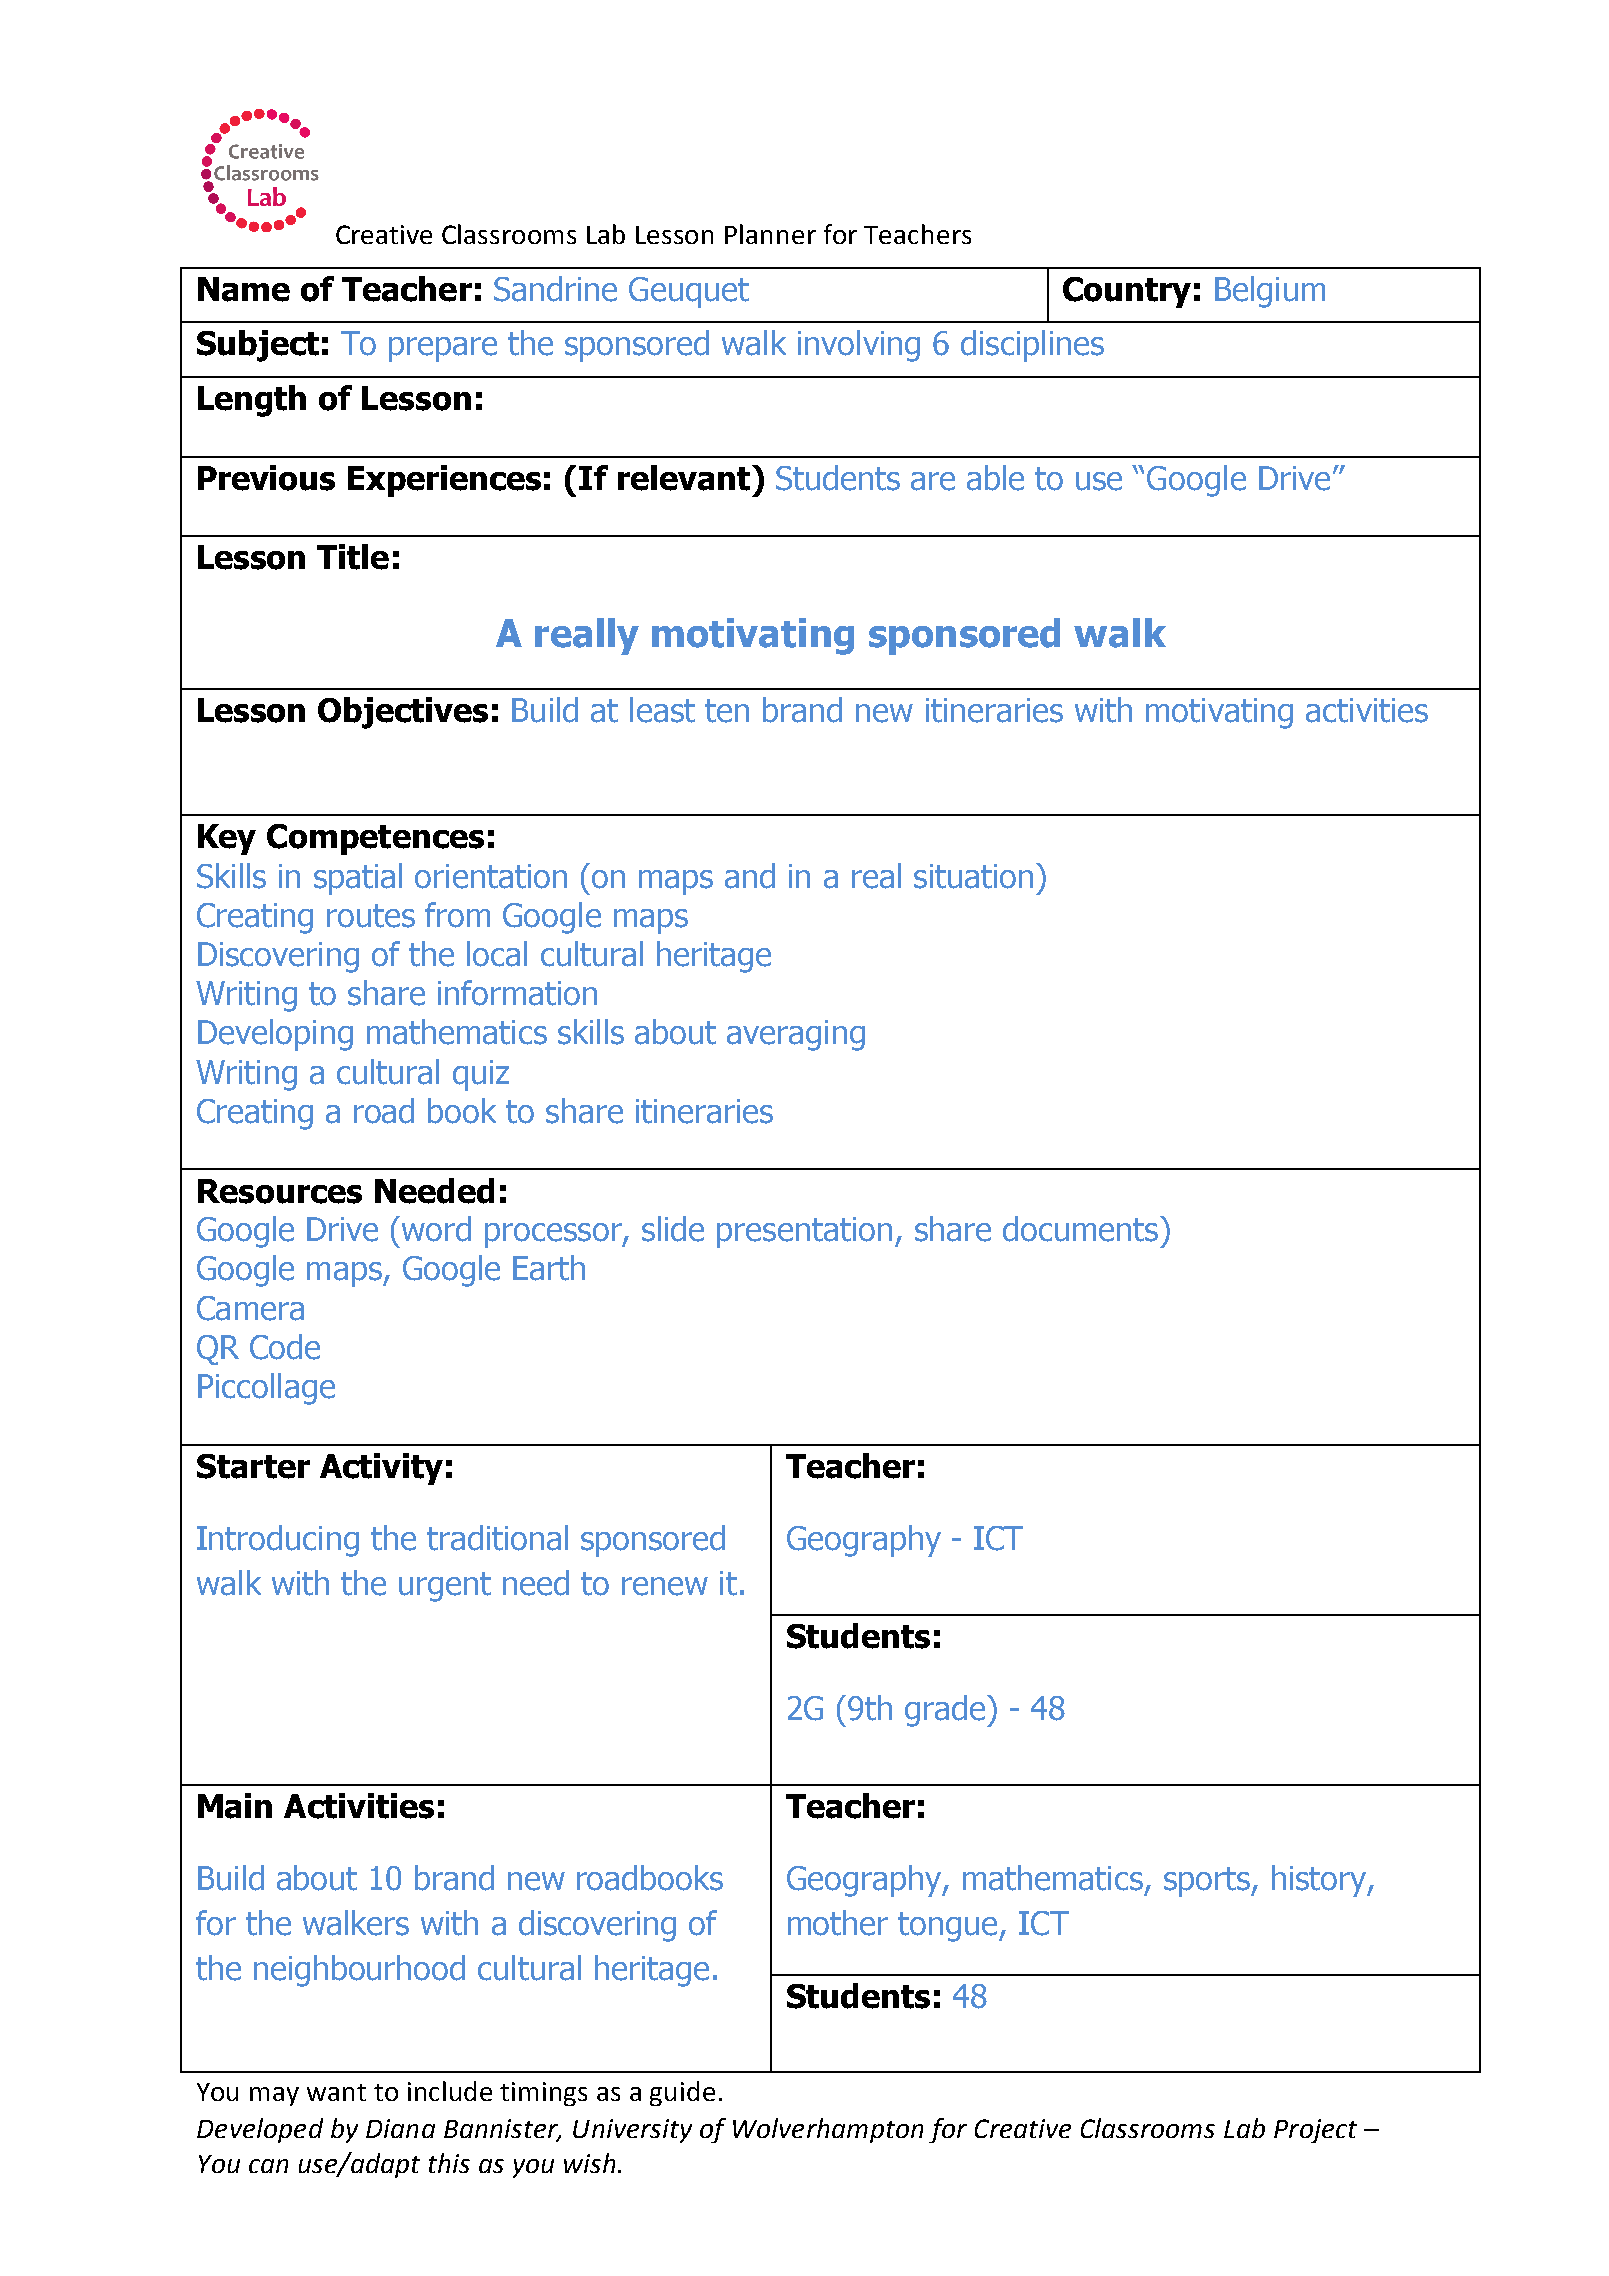  What do you see at coordinates (443, 349) in the screenshot?
I see `prepare` at bounding box center [443, 349].
